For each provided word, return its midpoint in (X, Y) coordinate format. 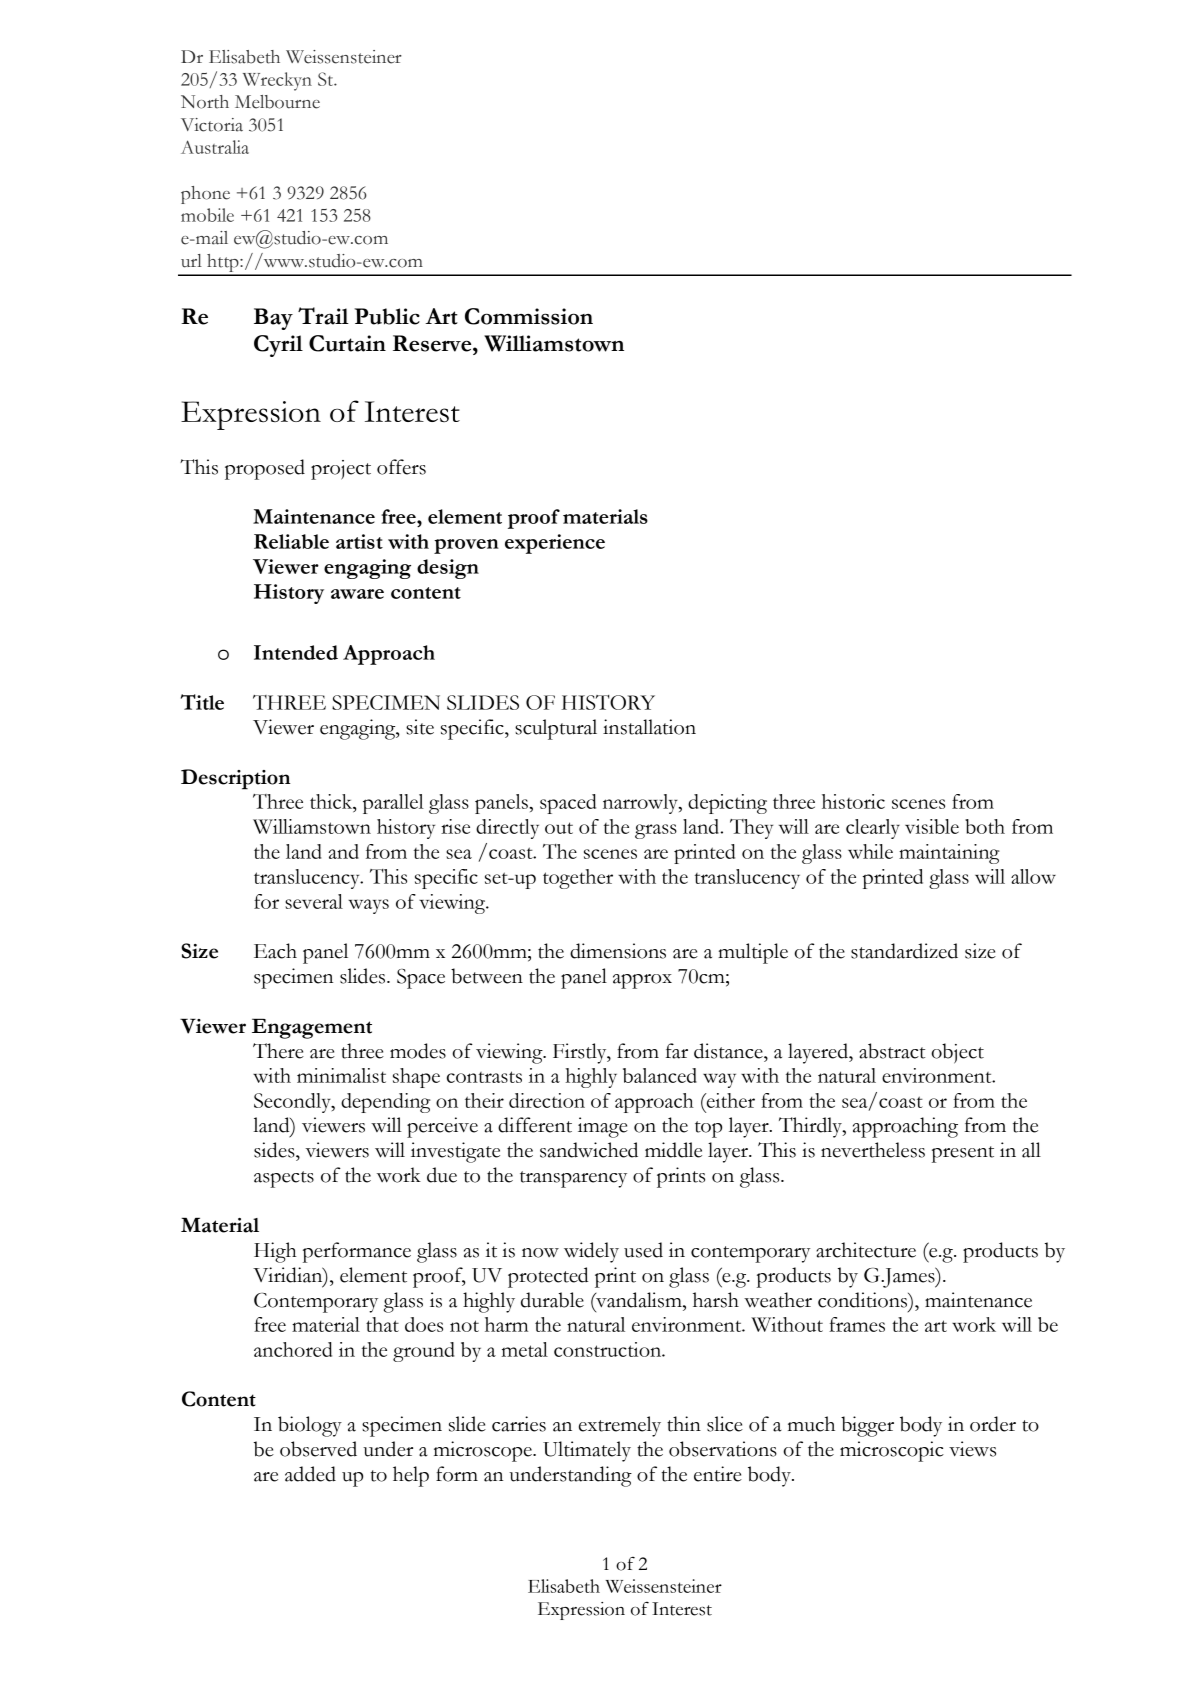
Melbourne (277, 102)
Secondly (293, 1103)
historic (853, 801)
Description (235, 779)
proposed (265, 469)
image (603, 1127)
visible (932, 826)
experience (555, 544)
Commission (529, 316)
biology (310, 1426)
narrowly (641, 804)
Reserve (433, 343)
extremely (620, 1426)
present (963, 1154)
